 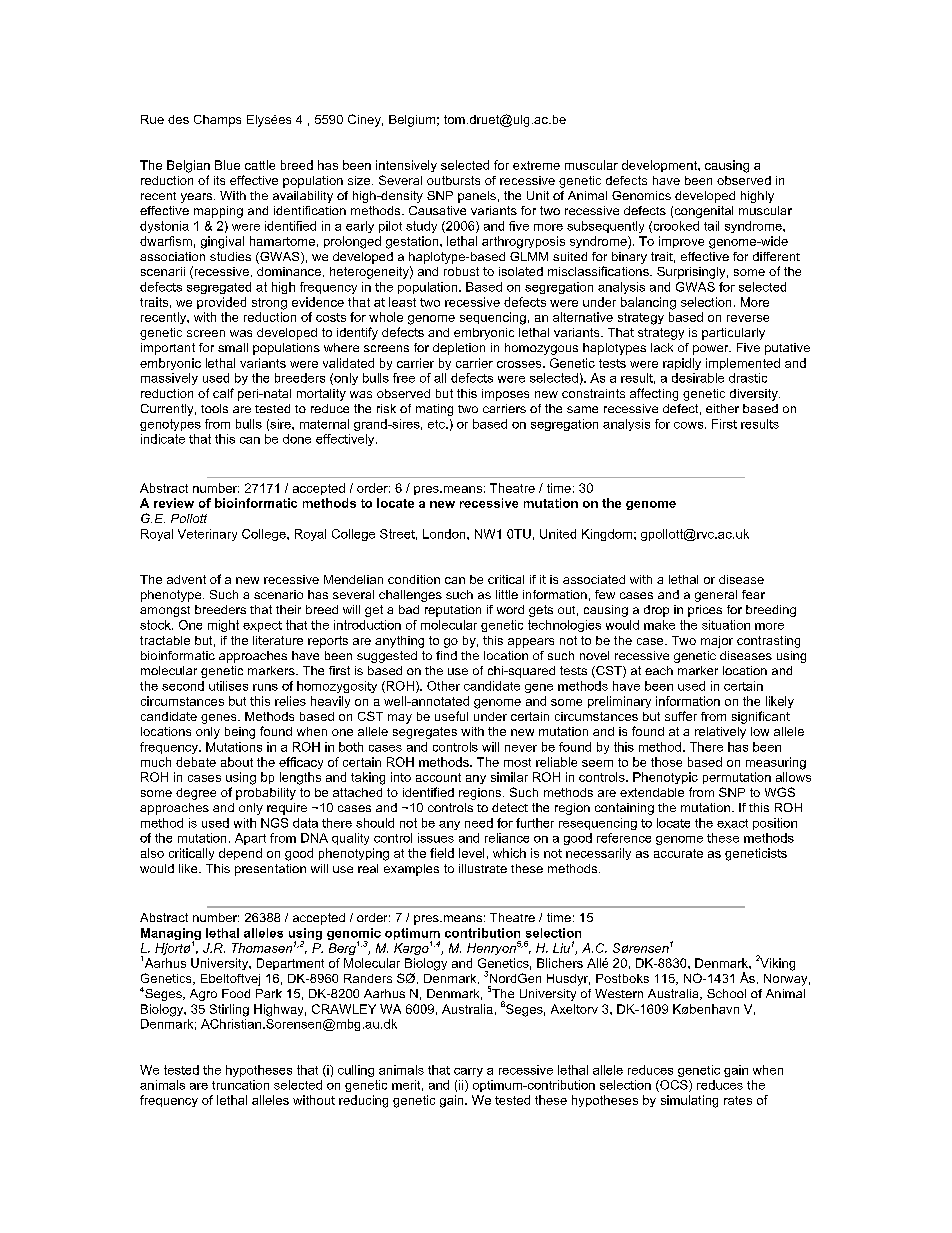 I want to click on prices, so click(x=705, y=611).
